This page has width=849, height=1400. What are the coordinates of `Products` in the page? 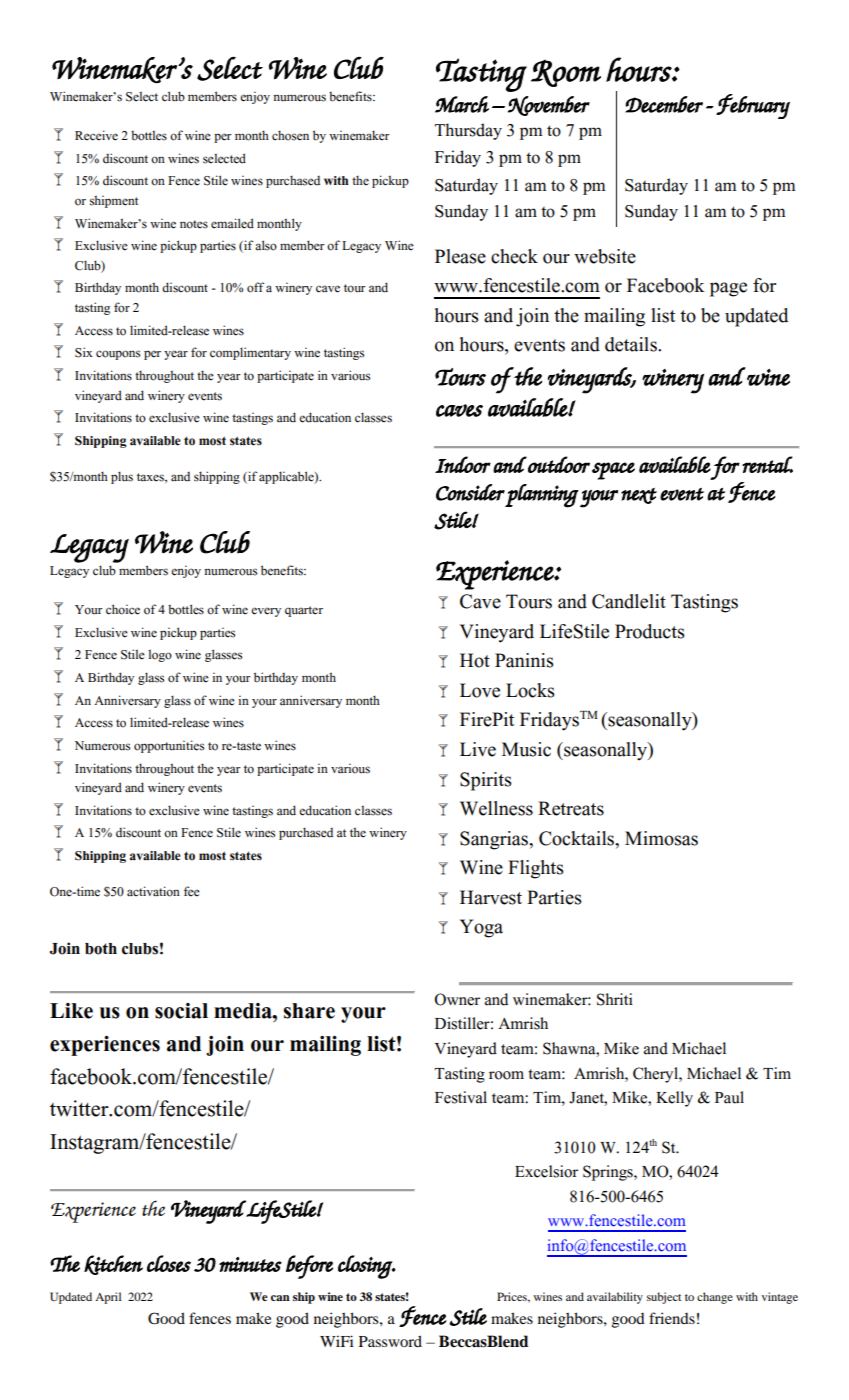 It's located at (650, 631).
